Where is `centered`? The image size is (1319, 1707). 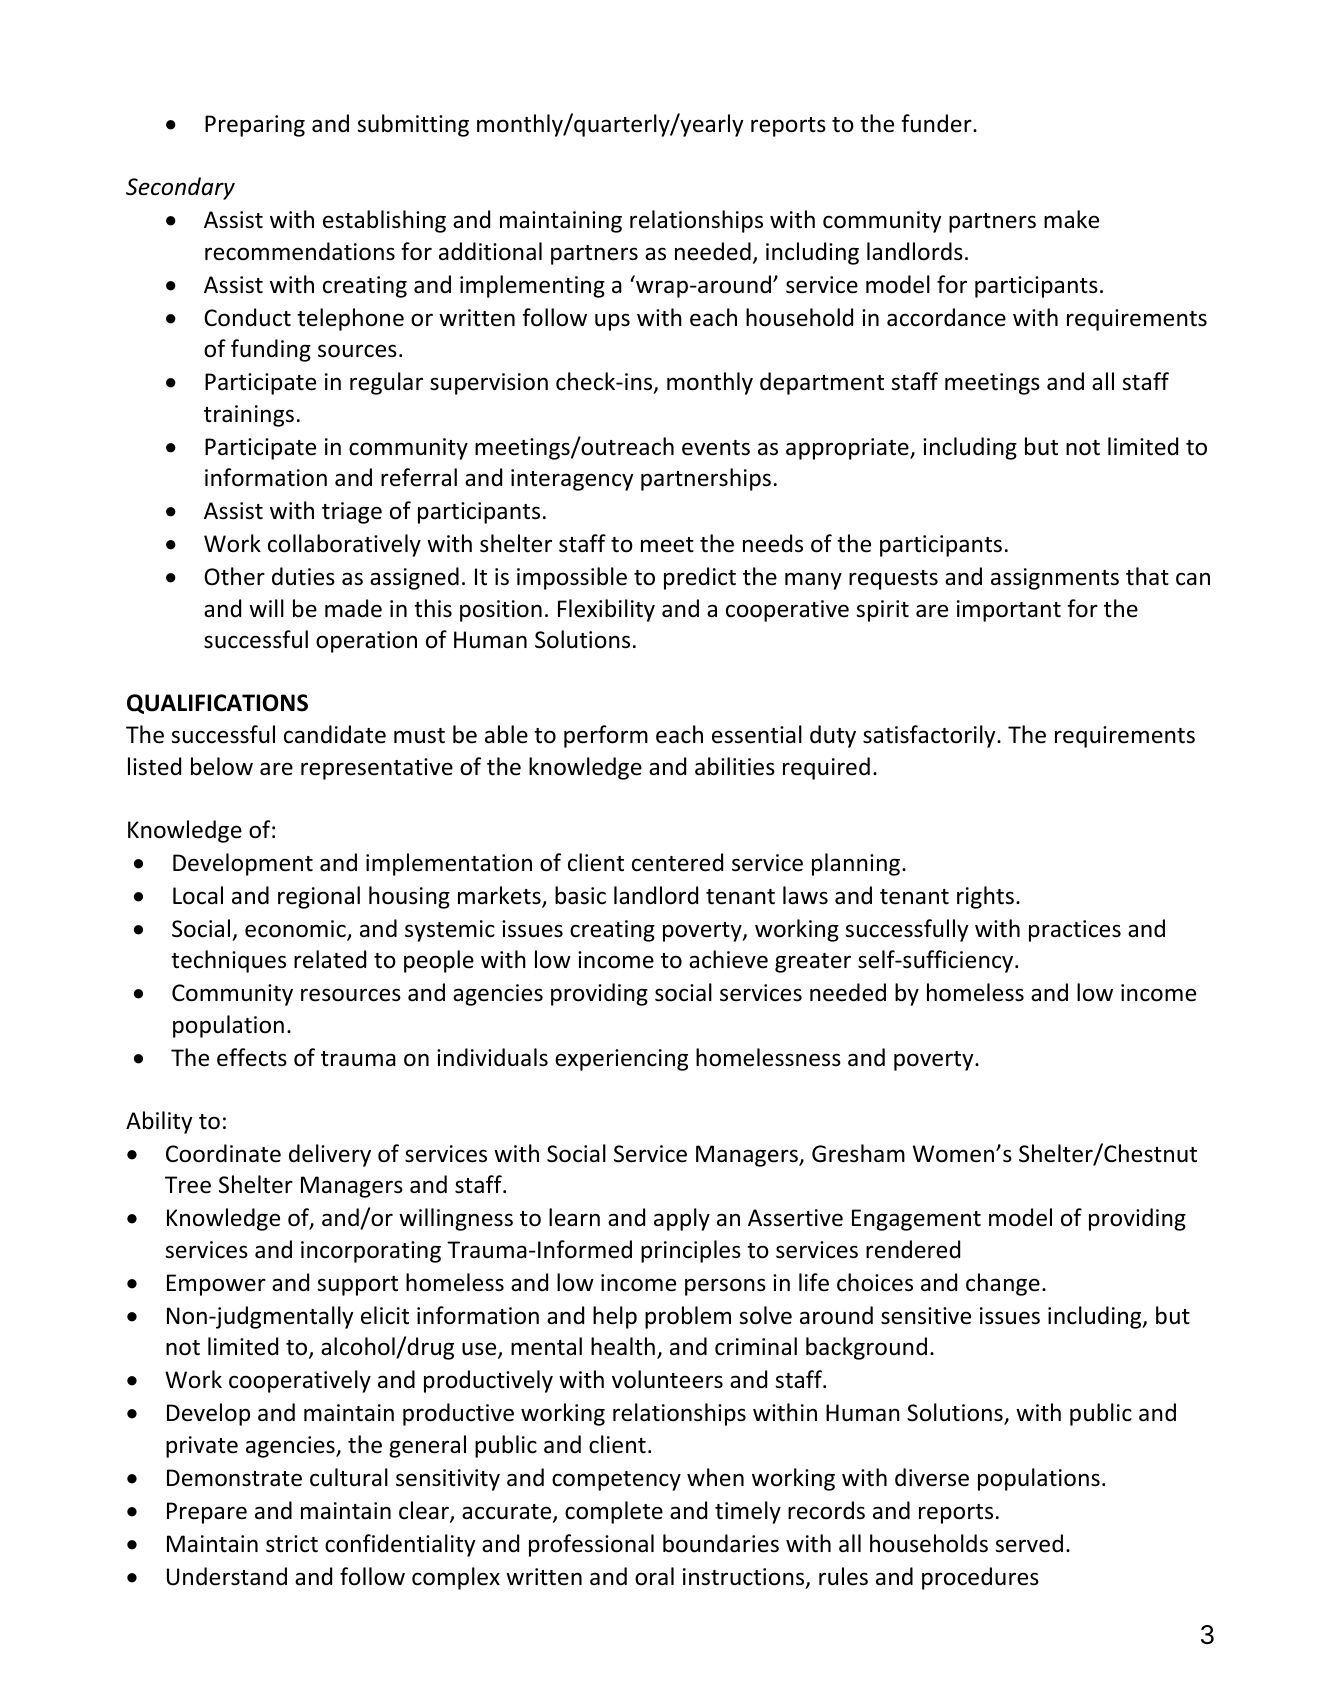
centered is located at coordinates (677, 862).
